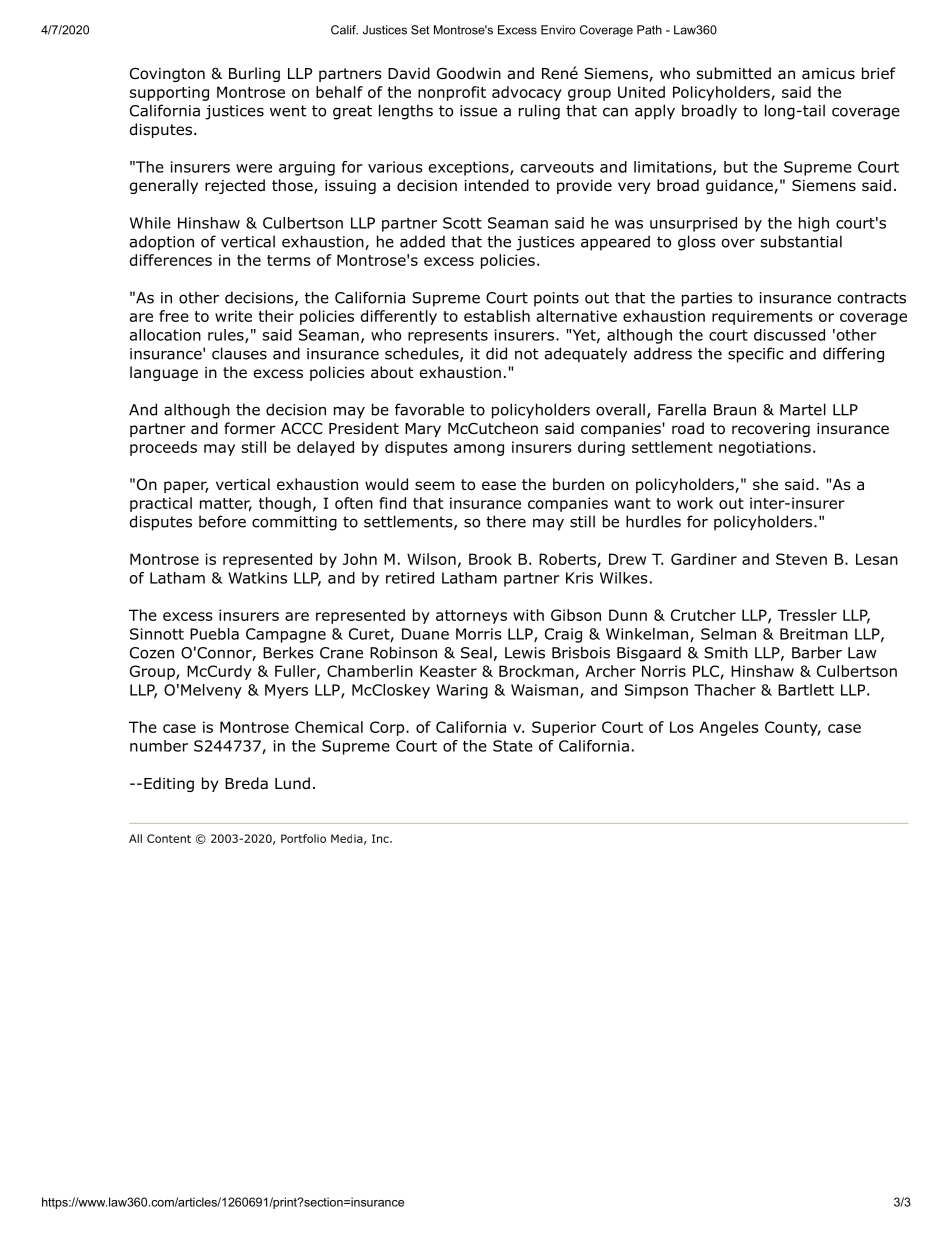  What do you see at coordinates (828, 74) in the screenshot?
I see `amicus` at bounding box center [828, 74].
